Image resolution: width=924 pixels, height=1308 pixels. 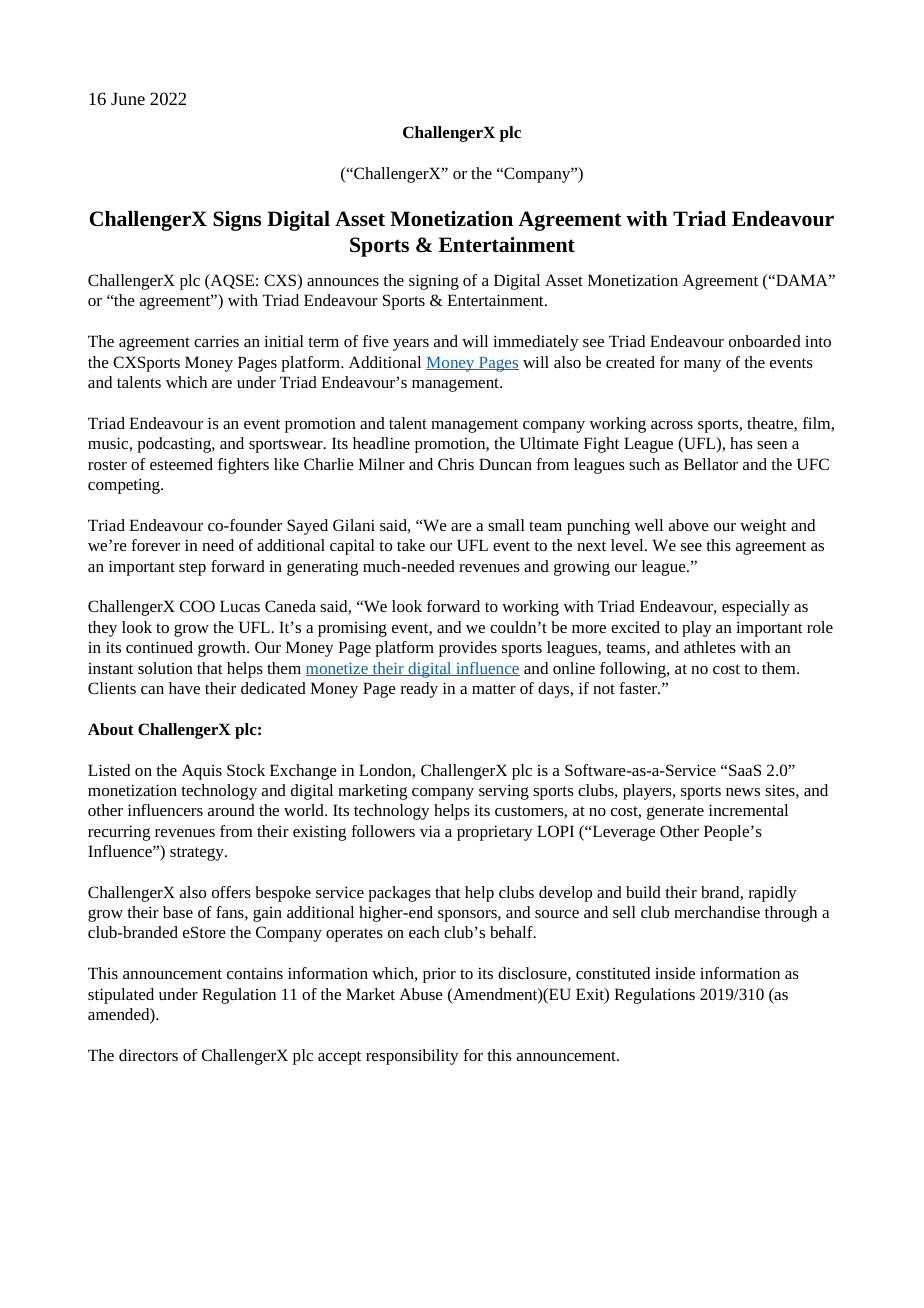 I want to click on directors, so click(x=148, y=1055).
